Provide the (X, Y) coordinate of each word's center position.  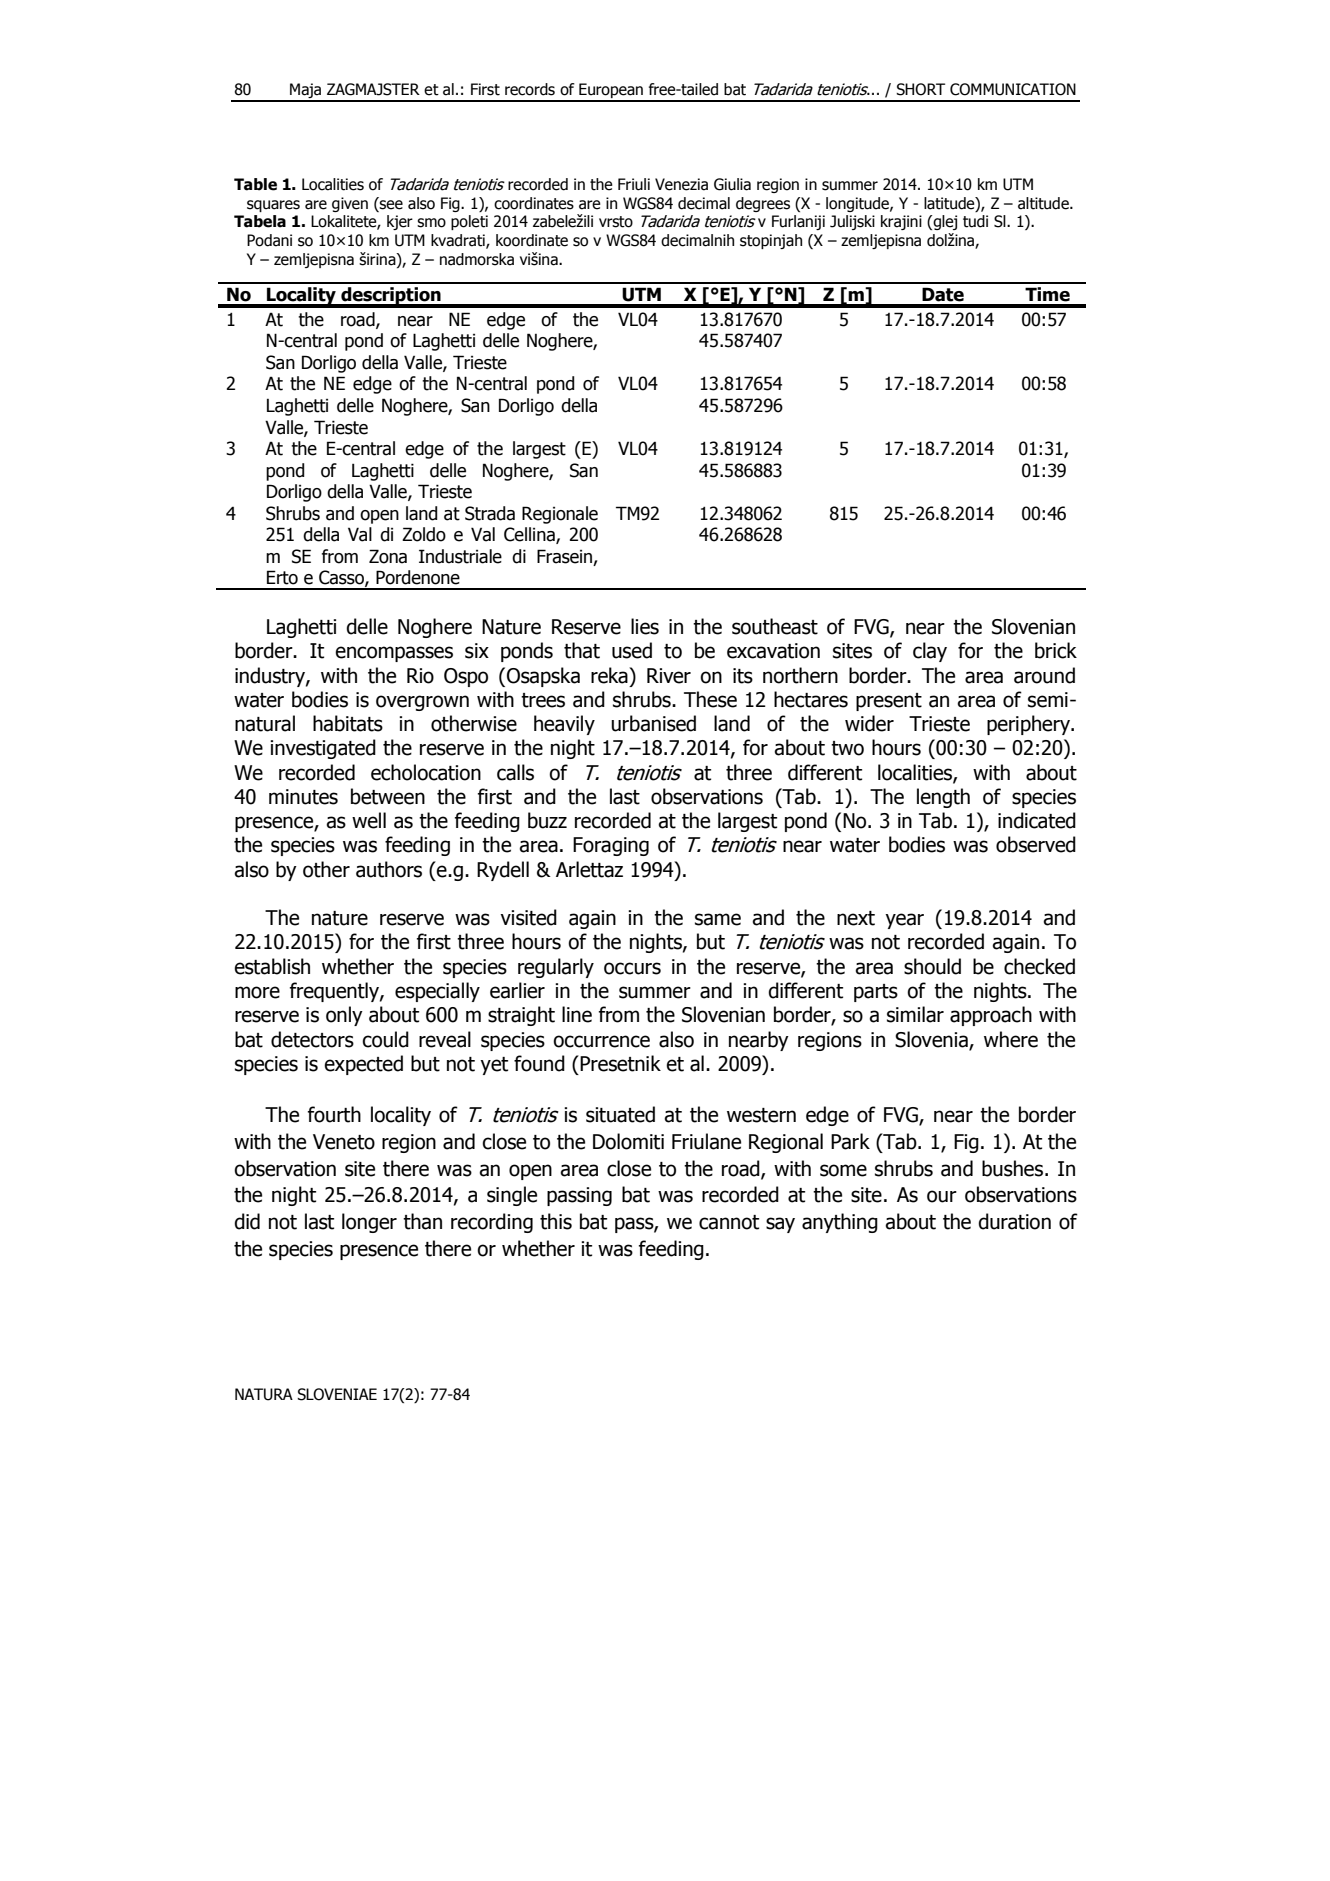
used (632, 650)
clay (930, 652)
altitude (1044, 203)
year (904, 921)
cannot (729, 1222)
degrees (763, 204)
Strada (490, 513)
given (350, 204)
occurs (632, 968)
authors (389, 869)
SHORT (920, 89)
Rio (420, 676)
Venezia (681, 184)
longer (369, 1223)
